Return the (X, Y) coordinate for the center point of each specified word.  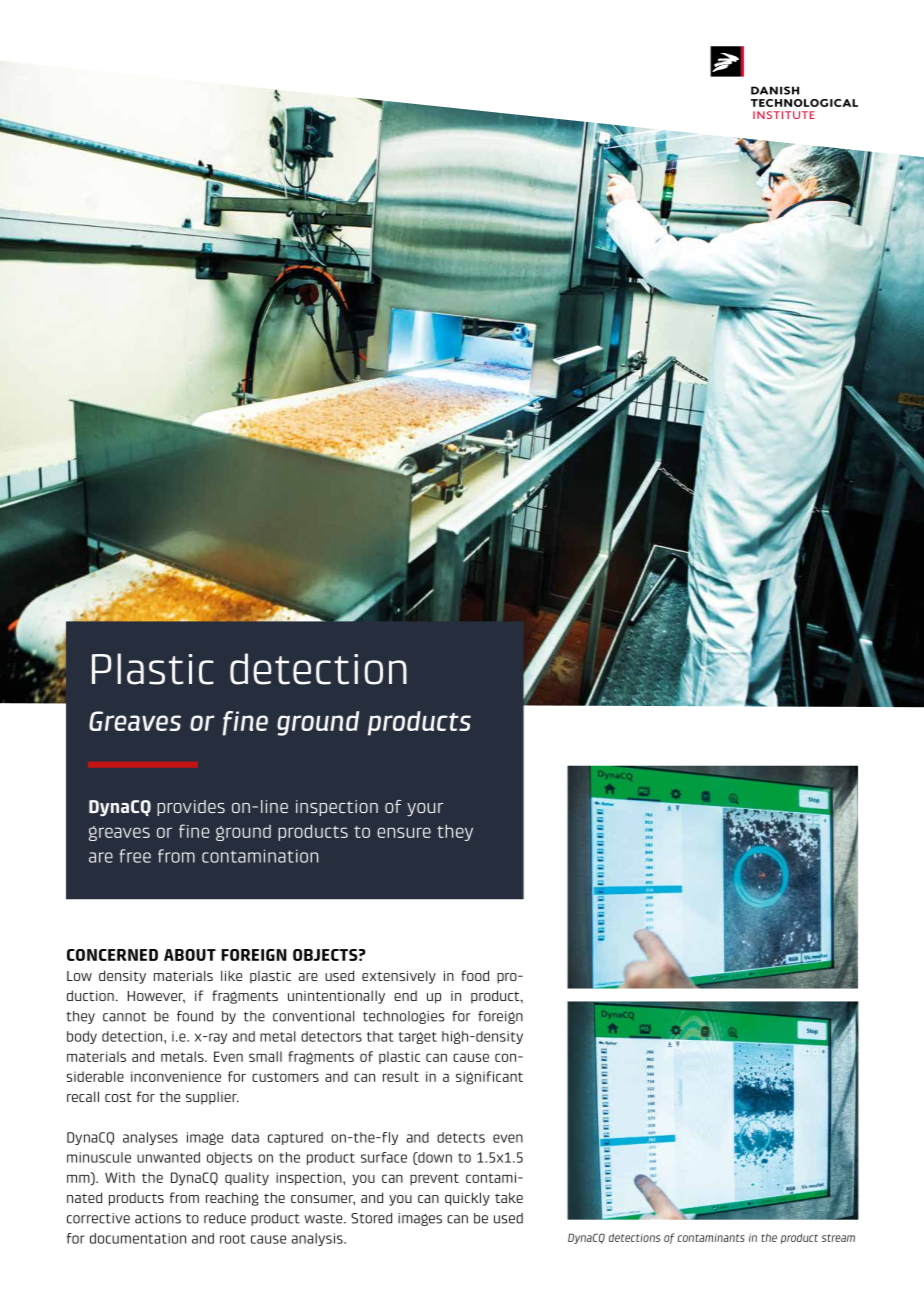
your (425, 809)
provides (191, 808)
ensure (404, 832)
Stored (371, 1218)
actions (158, 1218)
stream (838, 1238)
